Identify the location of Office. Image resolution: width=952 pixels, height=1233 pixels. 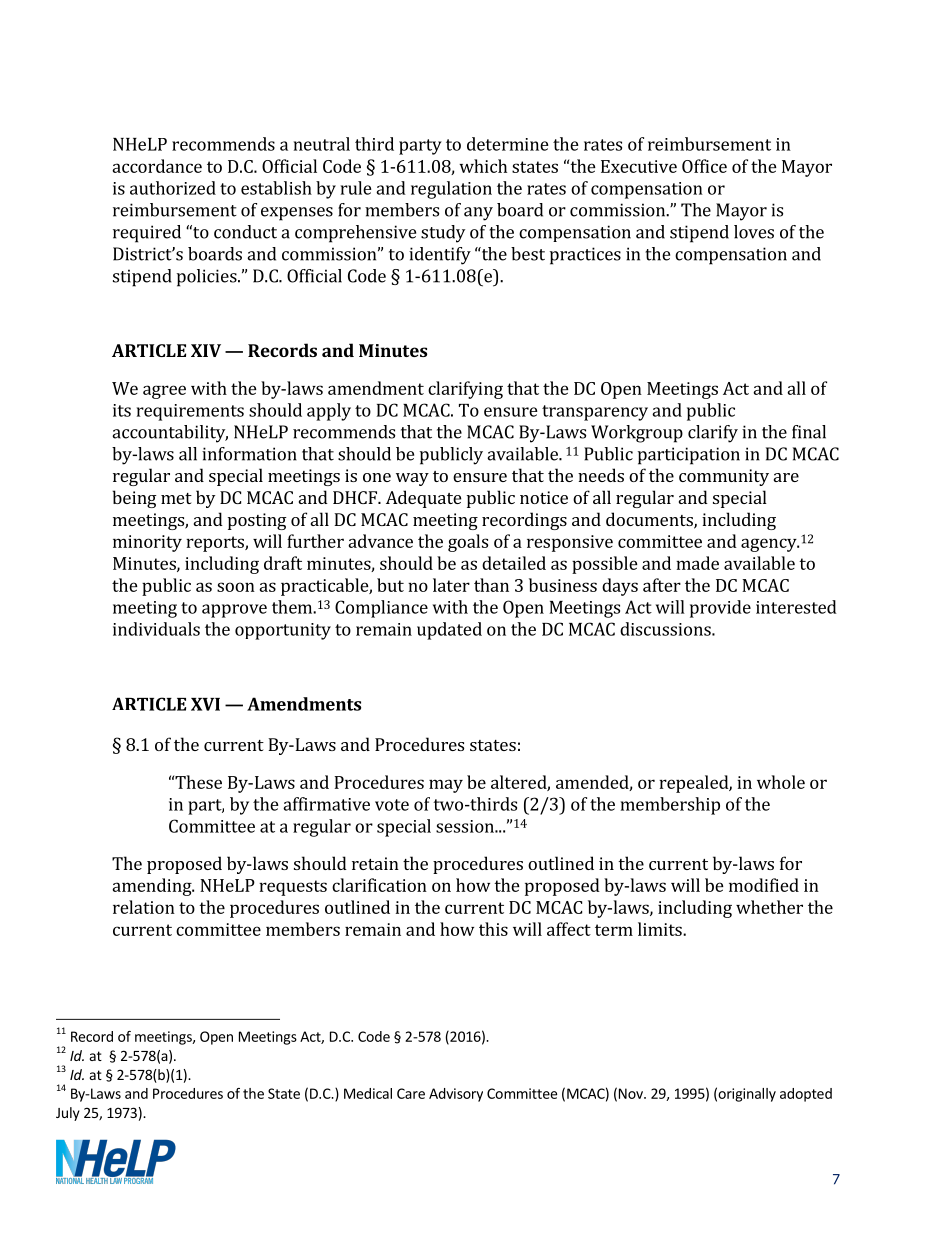
(704, 166).
